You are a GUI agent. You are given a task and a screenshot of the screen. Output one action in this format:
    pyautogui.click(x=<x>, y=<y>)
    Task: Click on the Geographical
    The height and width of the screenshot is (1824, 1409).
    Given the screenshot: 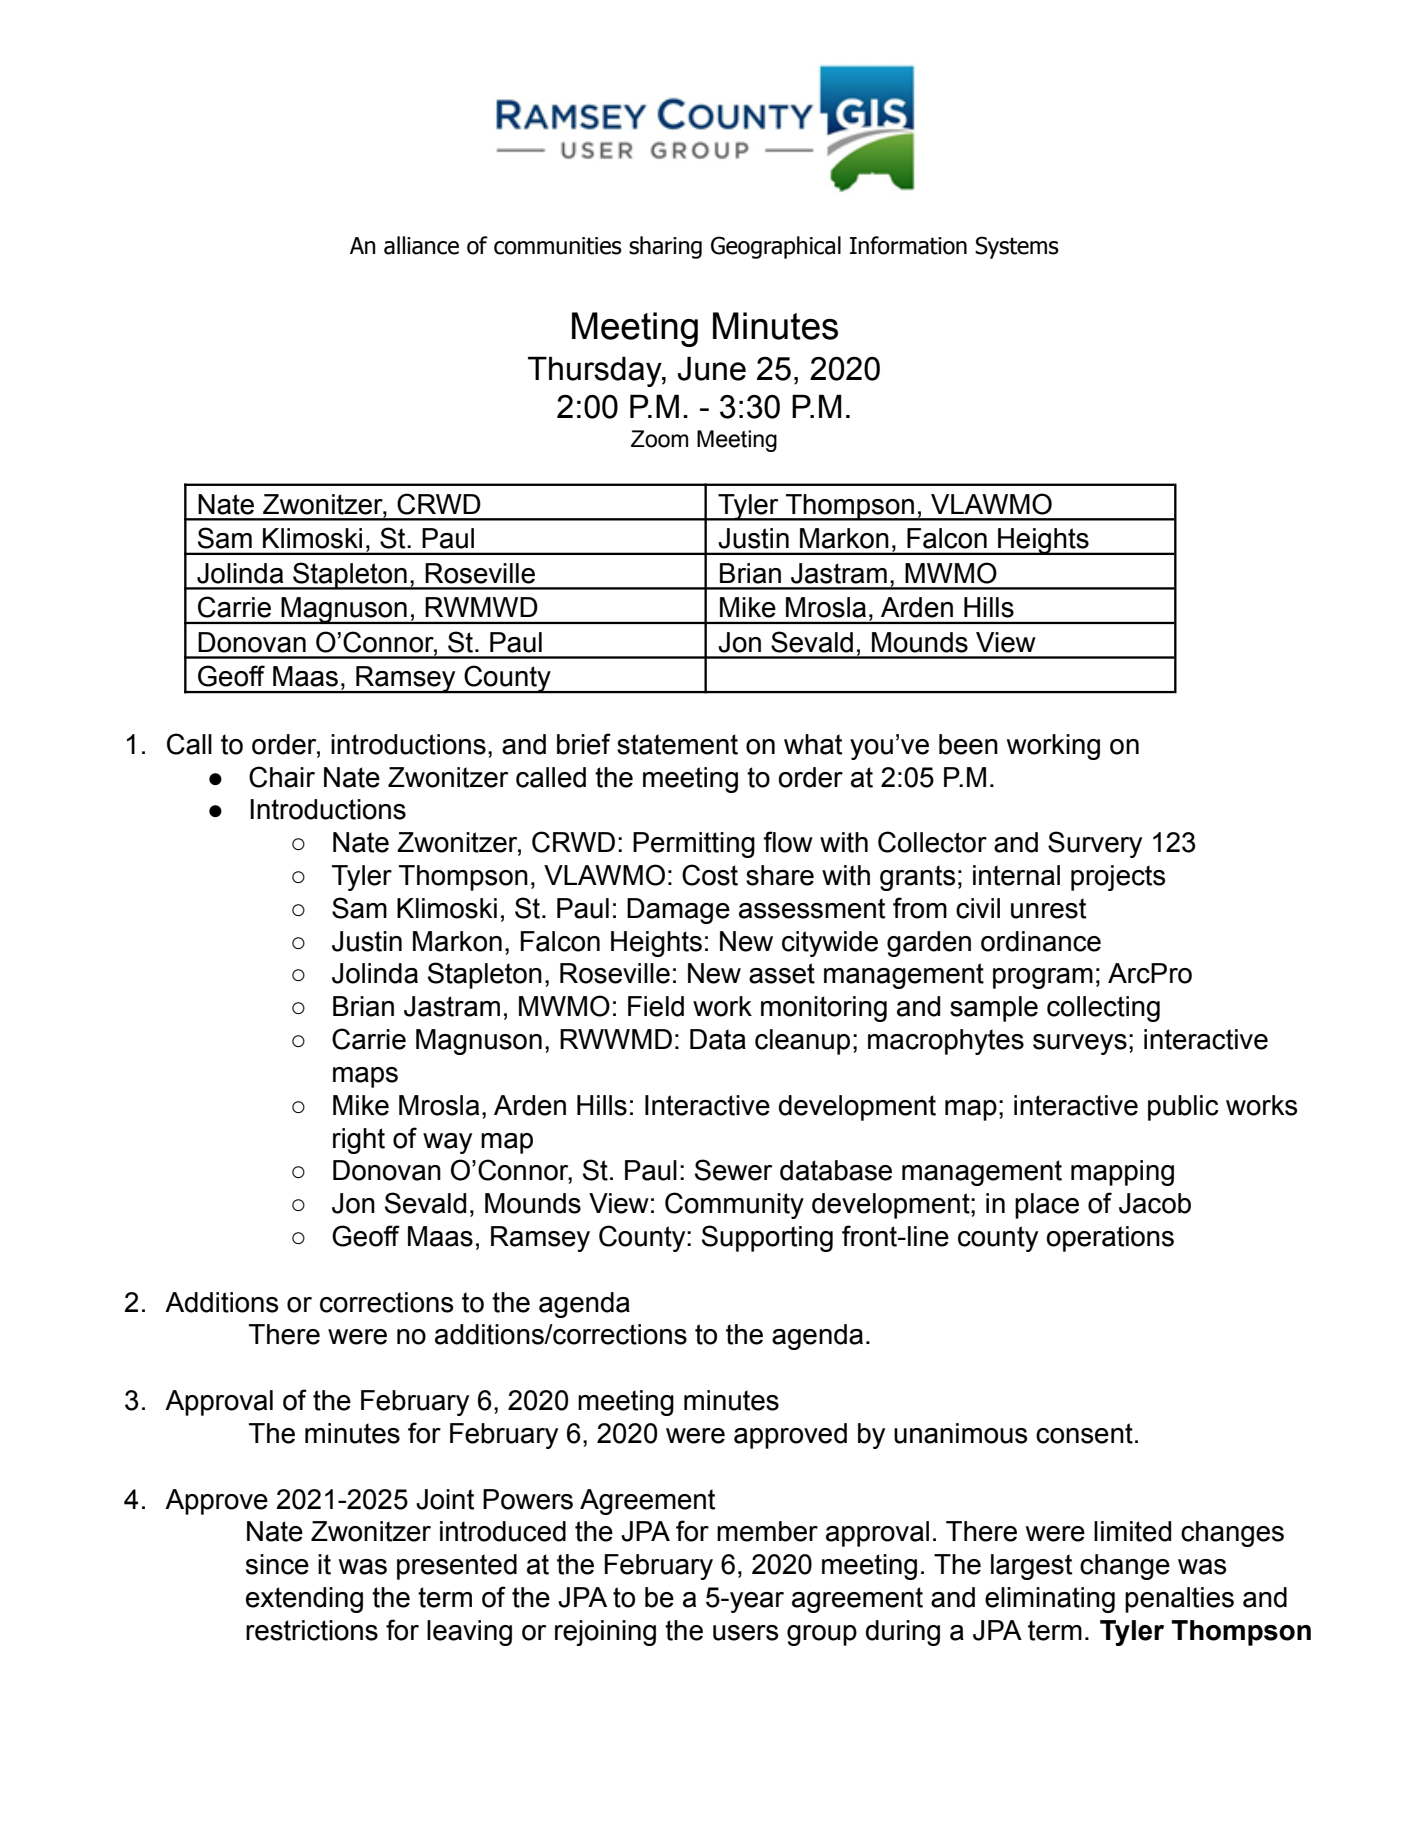 What is the action you would take?
    pyautogui.click(x=776, y=247)
